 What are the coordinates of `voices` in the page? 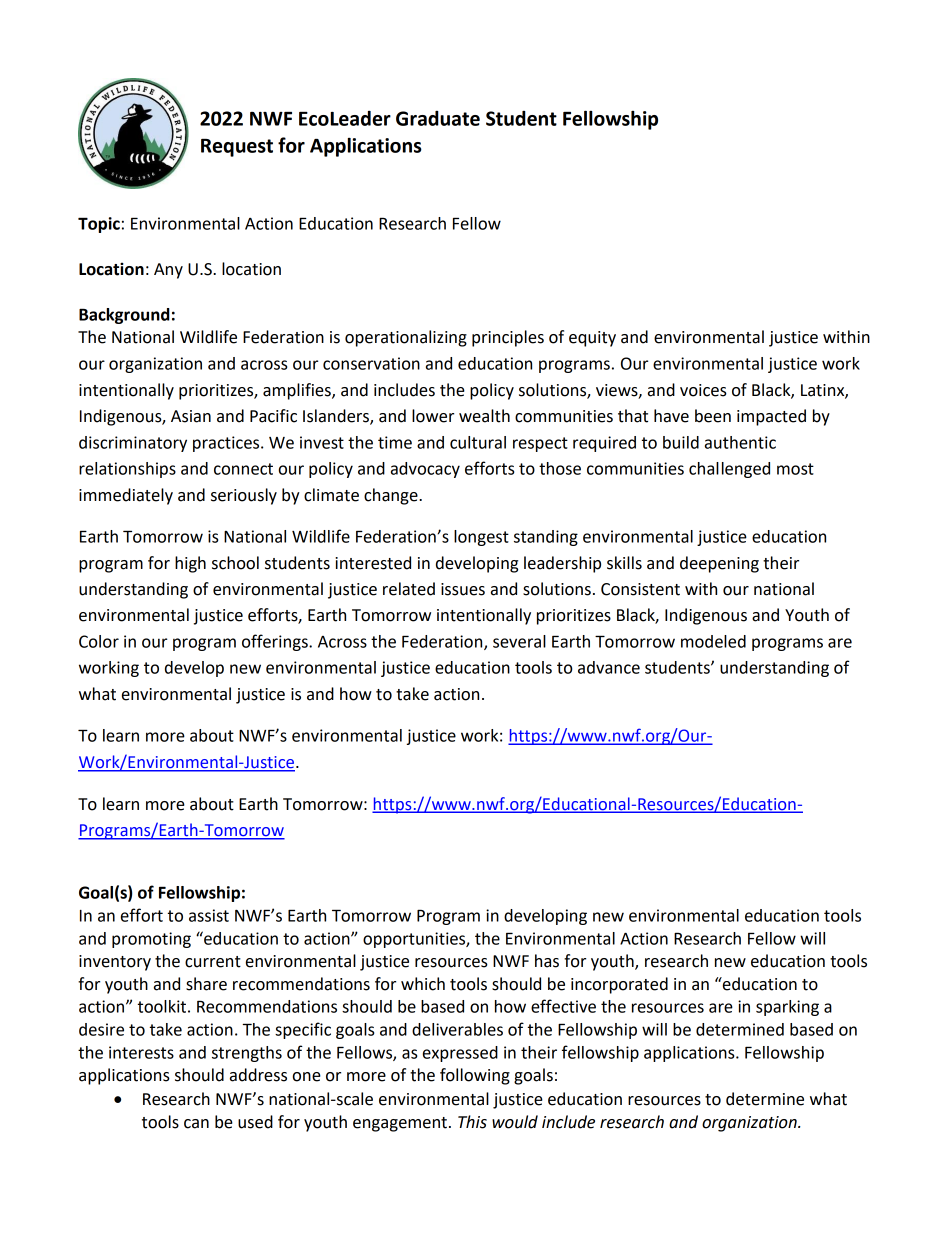 It's located at (703, 390).
